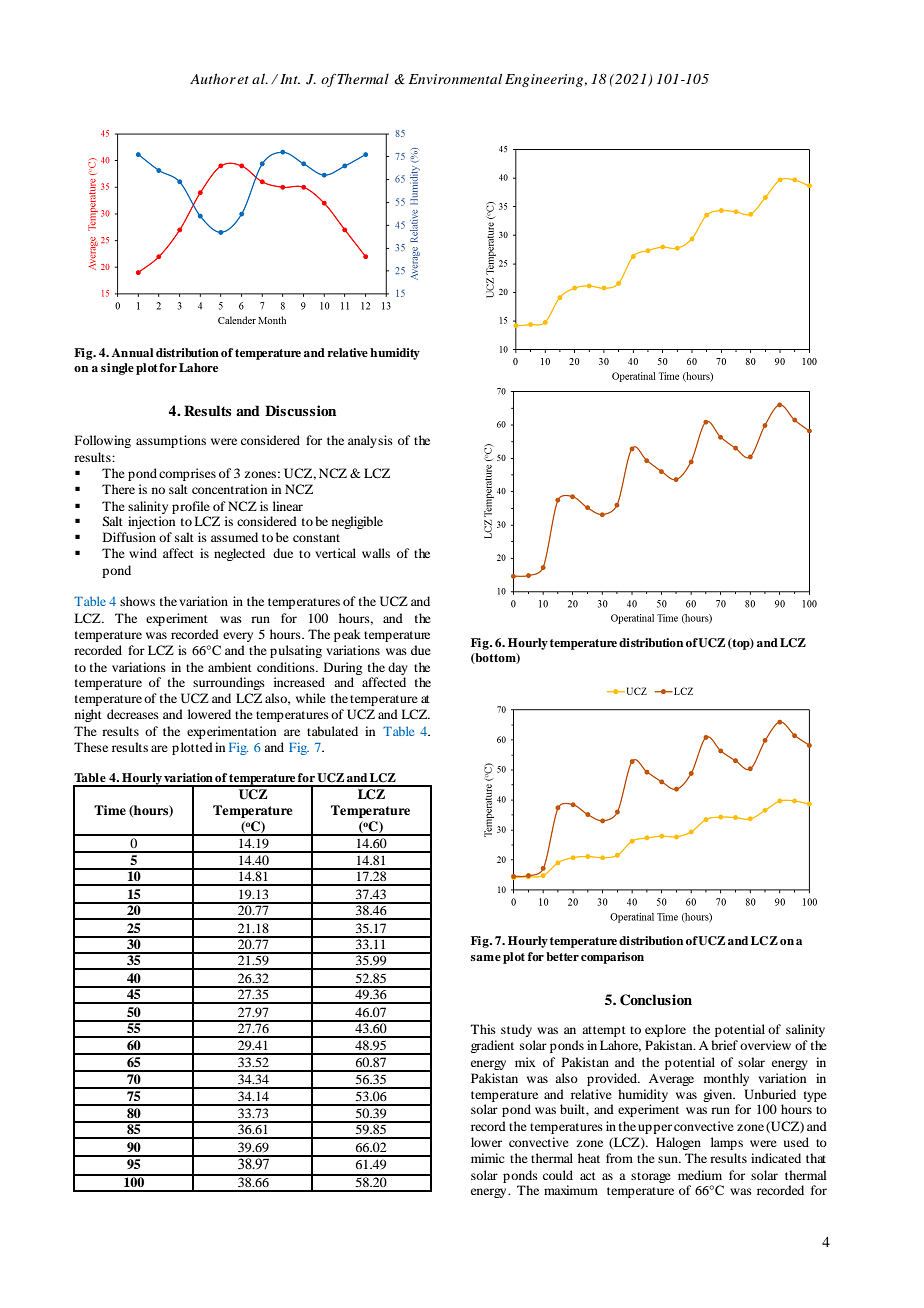  What do you see at coordinates (398, 668) in the document?
I see `day` at bounding box center [398, 668].
